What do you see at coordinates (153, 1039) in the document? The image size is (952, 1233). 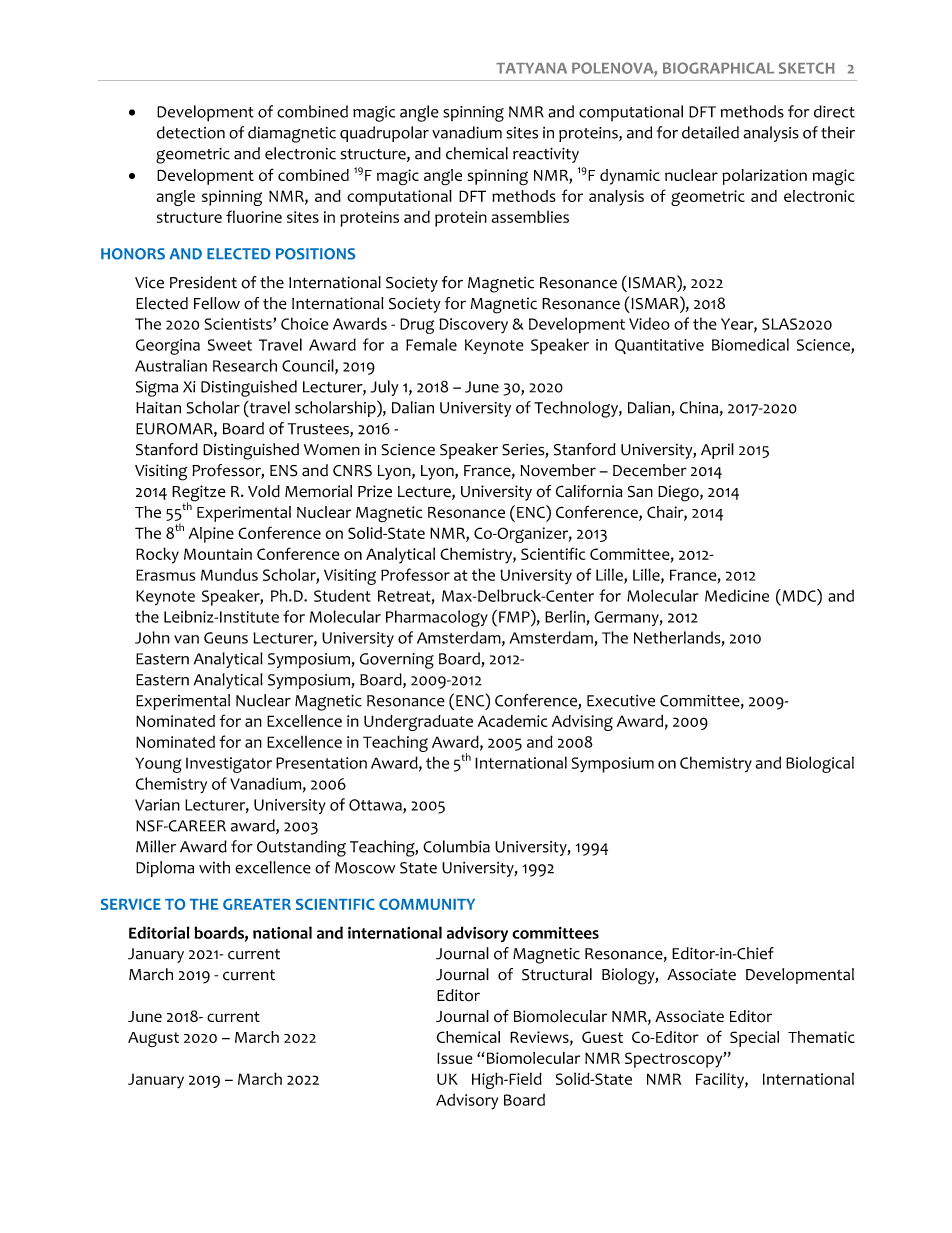 I see `August` at bounding box center [153, 1039].
